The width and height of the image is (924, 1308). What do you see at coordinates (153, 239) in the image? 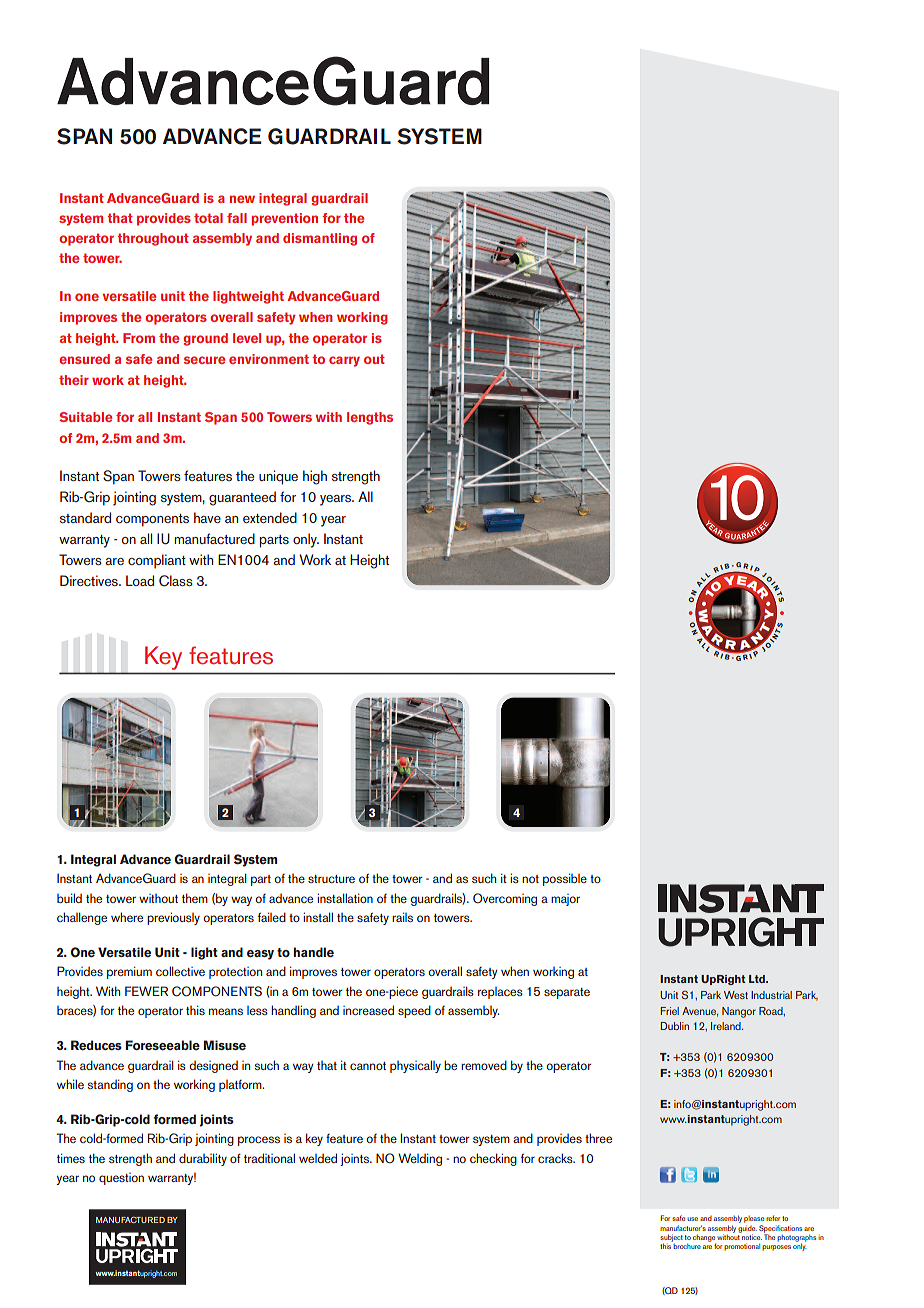
I see `throughout` at bounding box center [153, 239].
